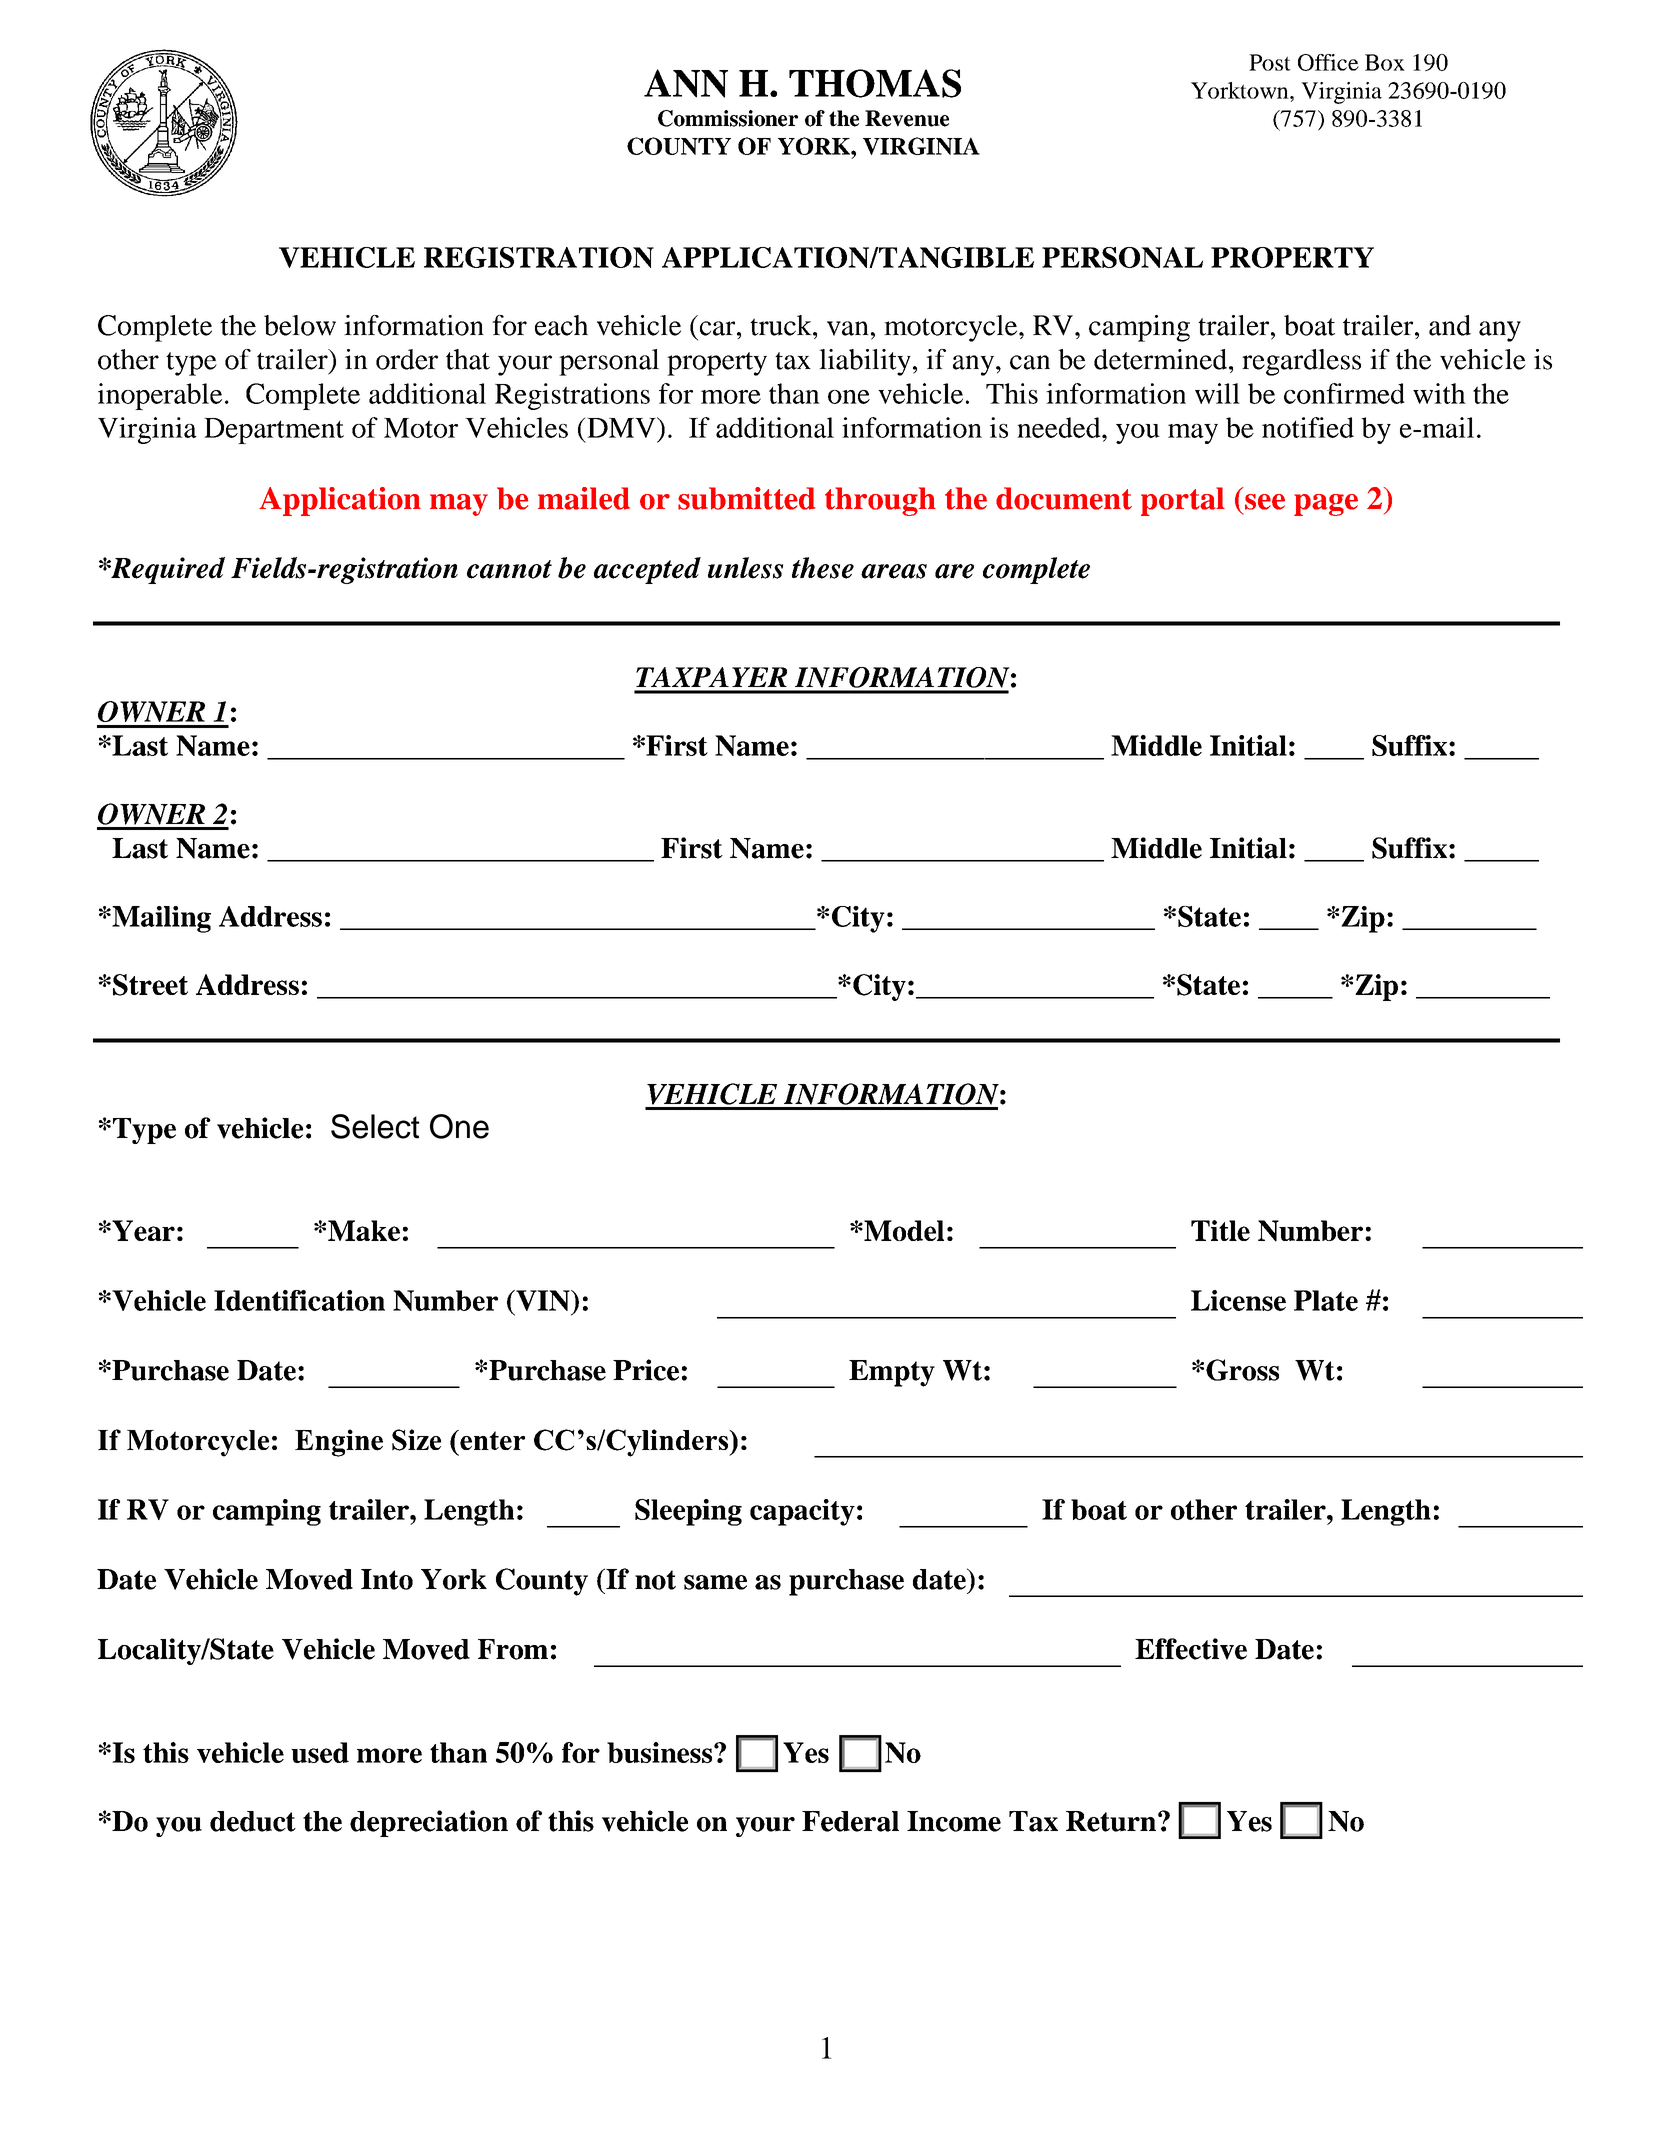 This screenshot has height=2139, width=1653. What do you see at coordinates (728, 118) in the screenshot?
I see `Commissioner` at bounding box center [728, 118].
